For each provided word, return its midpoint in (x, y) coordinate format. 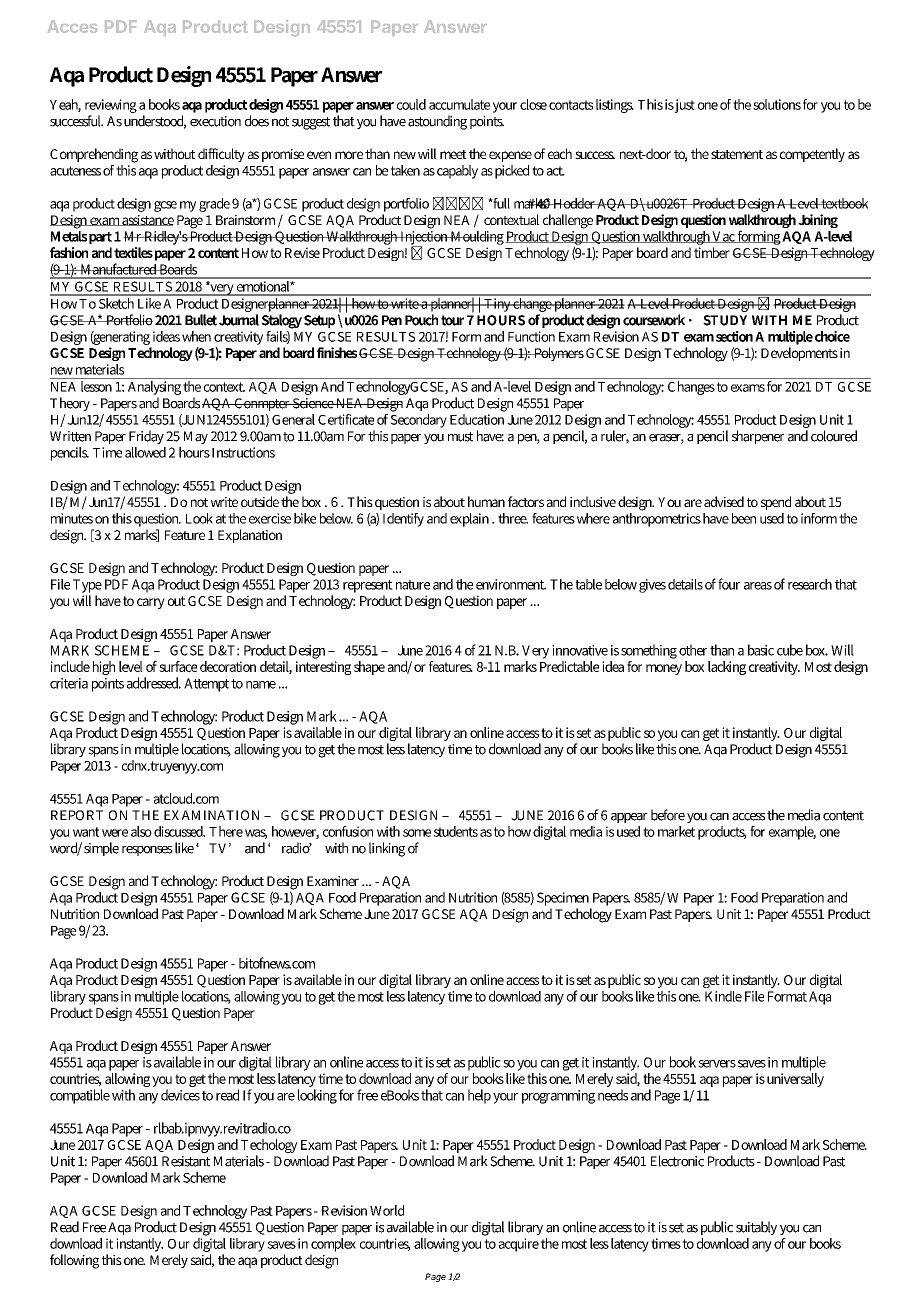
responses (147, 851)
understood (155, 122)
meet (453, 154)
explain (469, 520)
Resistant (186, 1161)
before (668, 815)
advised (724, 501)
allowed (145, 452)
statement (737, 154)
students (456, 831)
